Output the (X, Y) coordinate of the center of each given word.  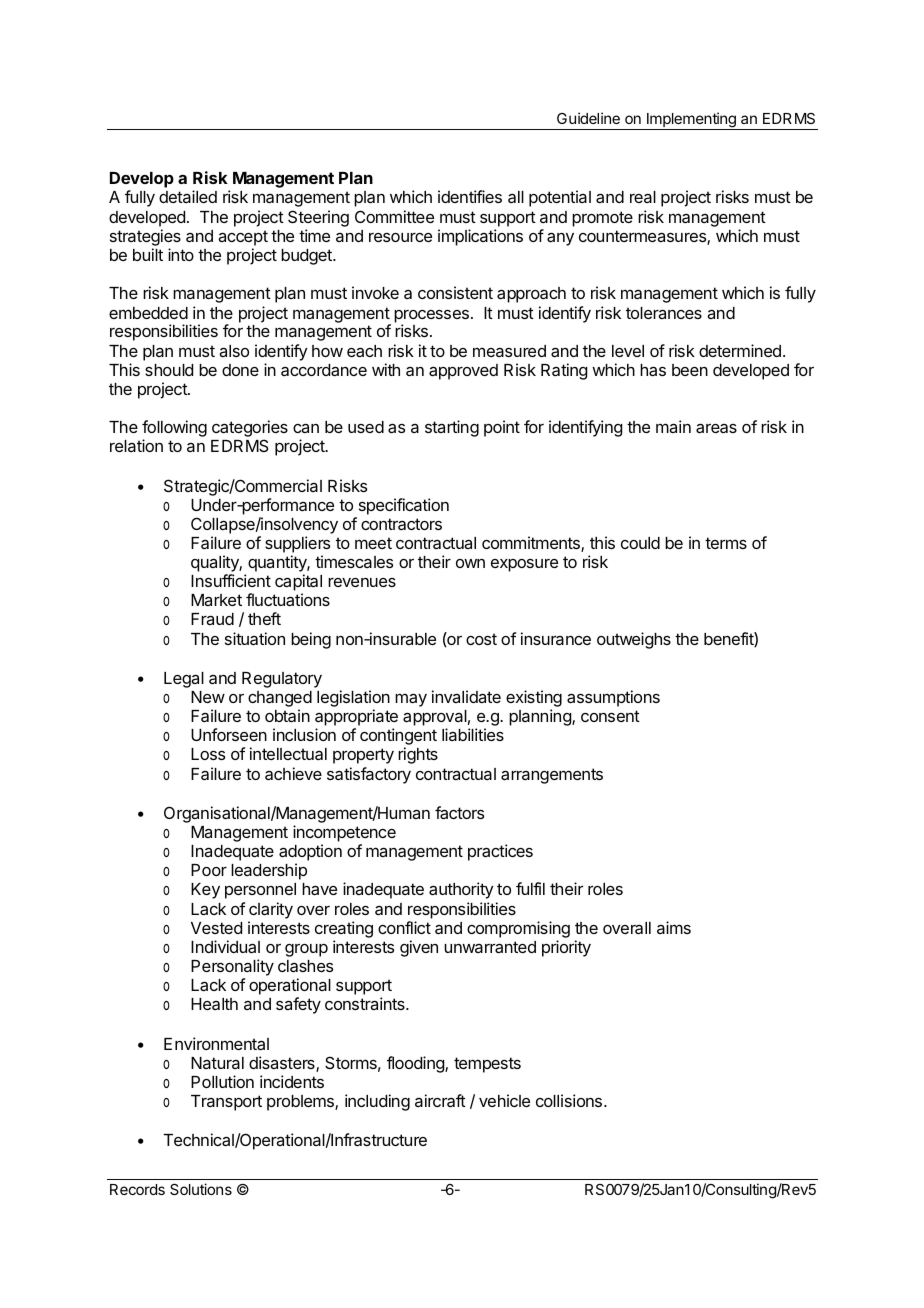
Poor (209, 870)
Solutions (201, 1189)
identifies (470, 196)
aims (674, 927)
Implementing (691, 121)
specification (404, 506)
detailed (188, 196)
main (673, 426)
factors (459, 812)
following (174, 430)
